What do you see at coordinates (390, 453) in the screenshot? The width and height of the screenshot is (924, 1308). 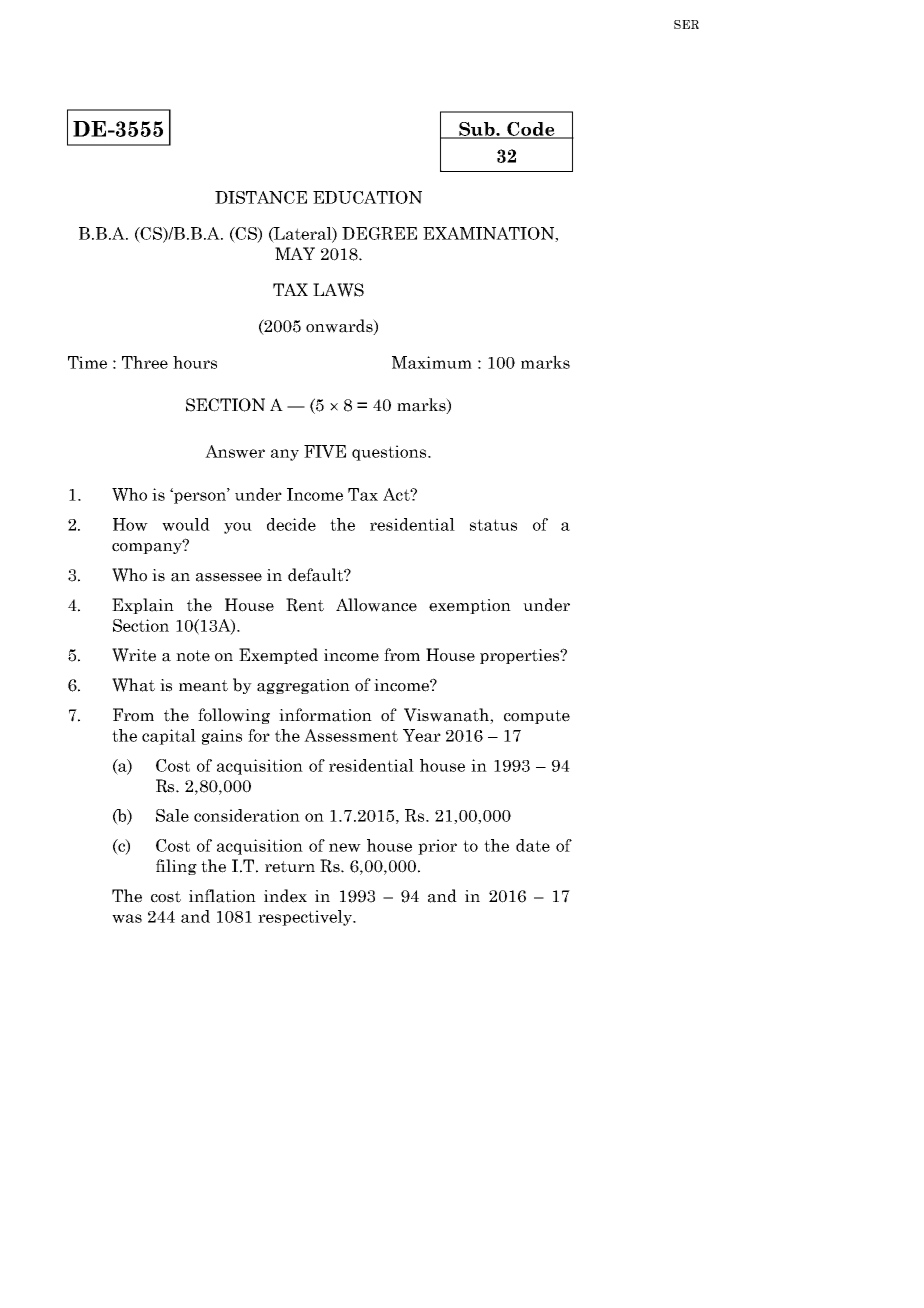 I see `questions` at bounding box center [390, 453].
